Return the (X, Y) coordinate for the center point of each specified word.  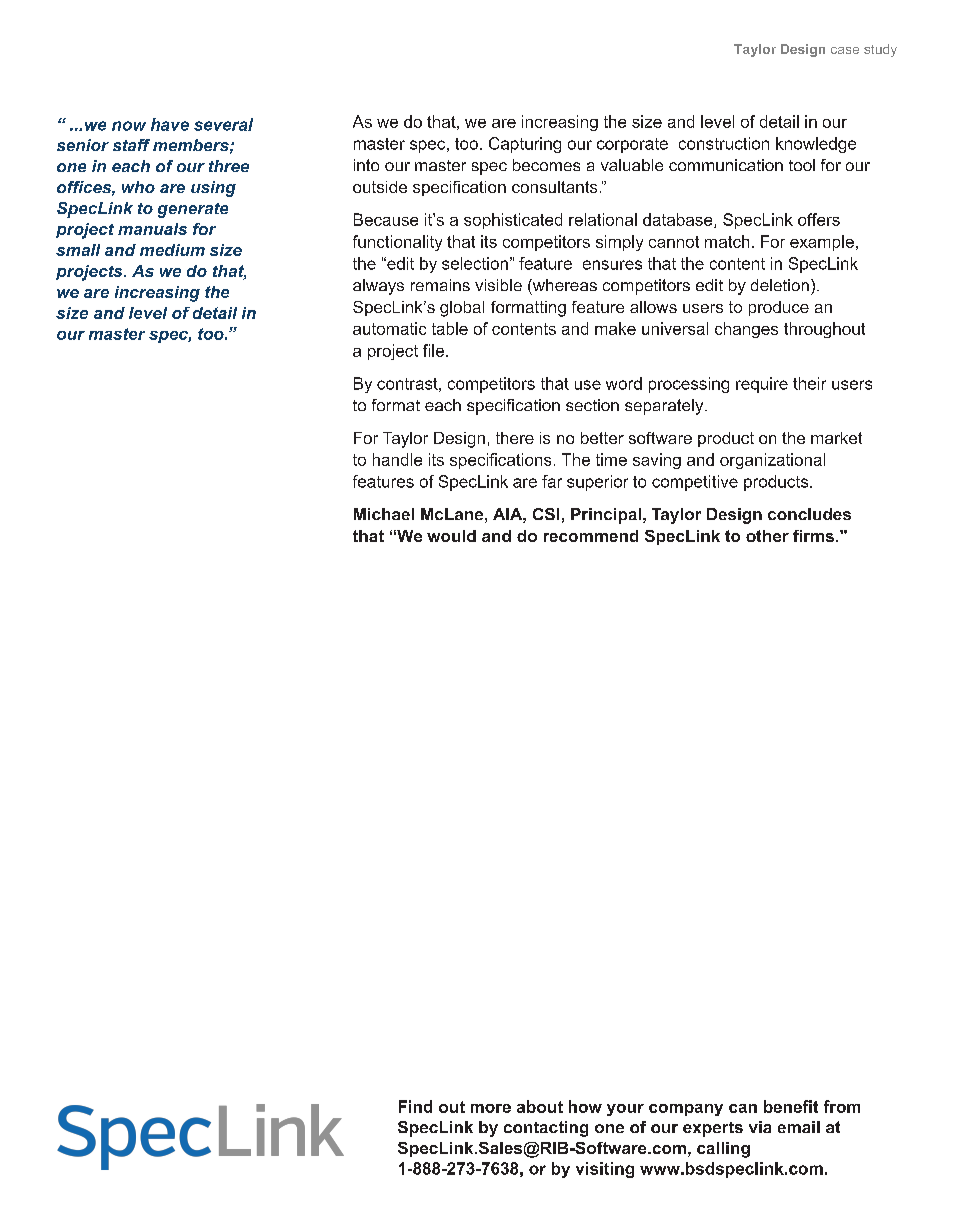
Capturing (525, 145)
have (170, 124)
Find (415, 1106)
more (491, 1108)
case (845, 50)
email (799, 1127)
